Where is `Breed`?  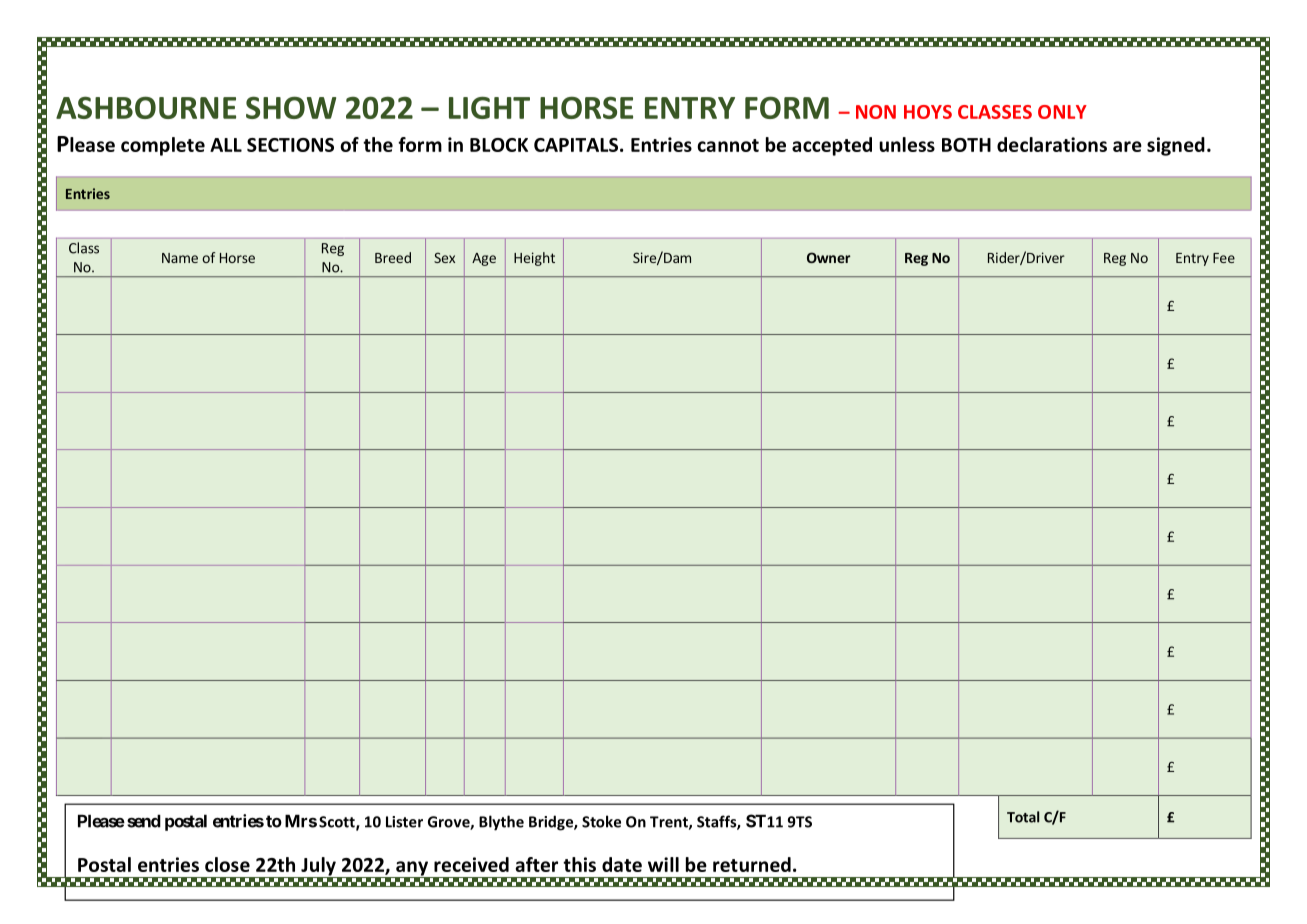 Breed is located at coordinates (393, 257).
